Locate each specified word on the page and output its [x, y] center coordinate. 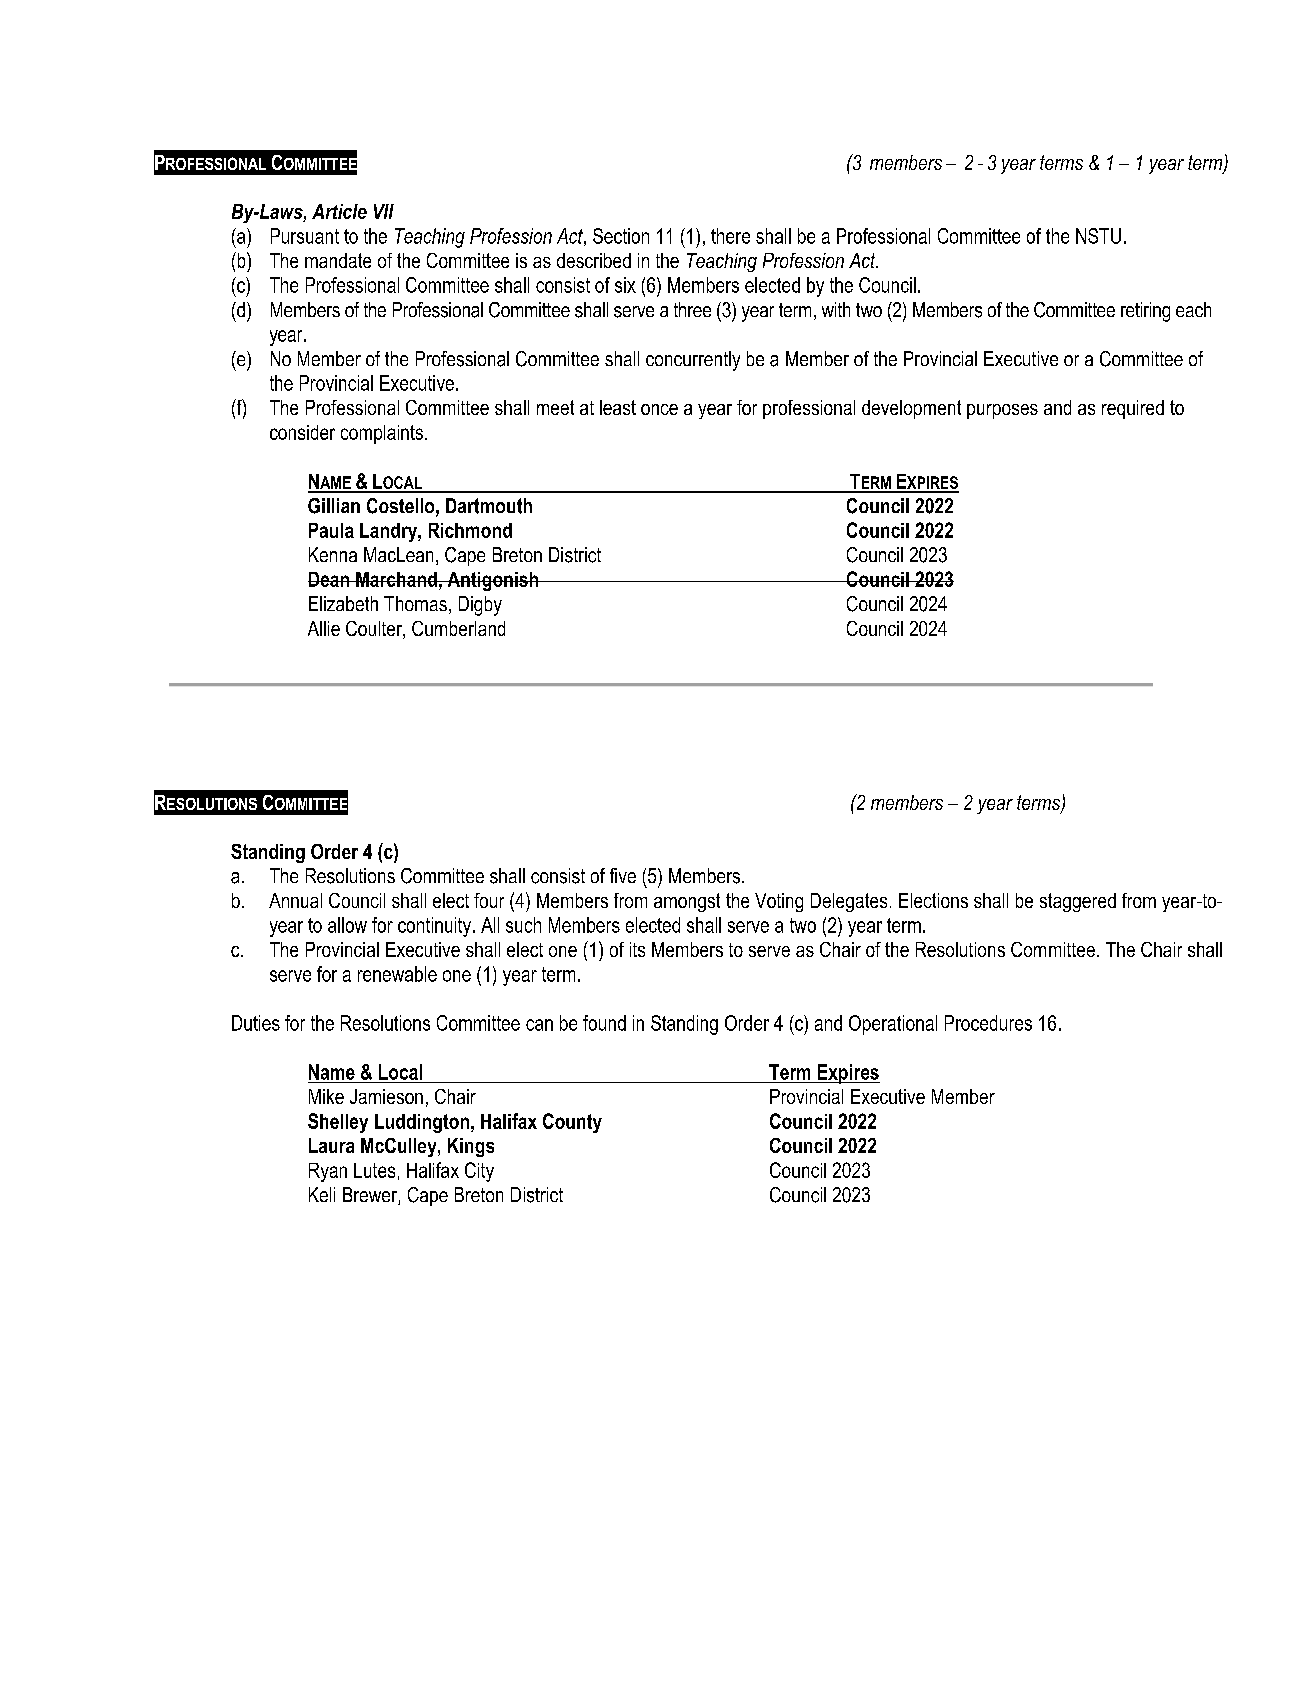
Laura [331, 1145]
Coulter [375, 630]
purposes [1002, 411]
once [659, 409]
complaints [382, 434]
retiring [1145, 312]
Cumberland [458, 628]
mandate [338, 260]
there [730, 236]
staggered [1078, 902]
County [572, 1123]
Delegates [849, 902]
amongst [687, 902]
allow [347, 925]
